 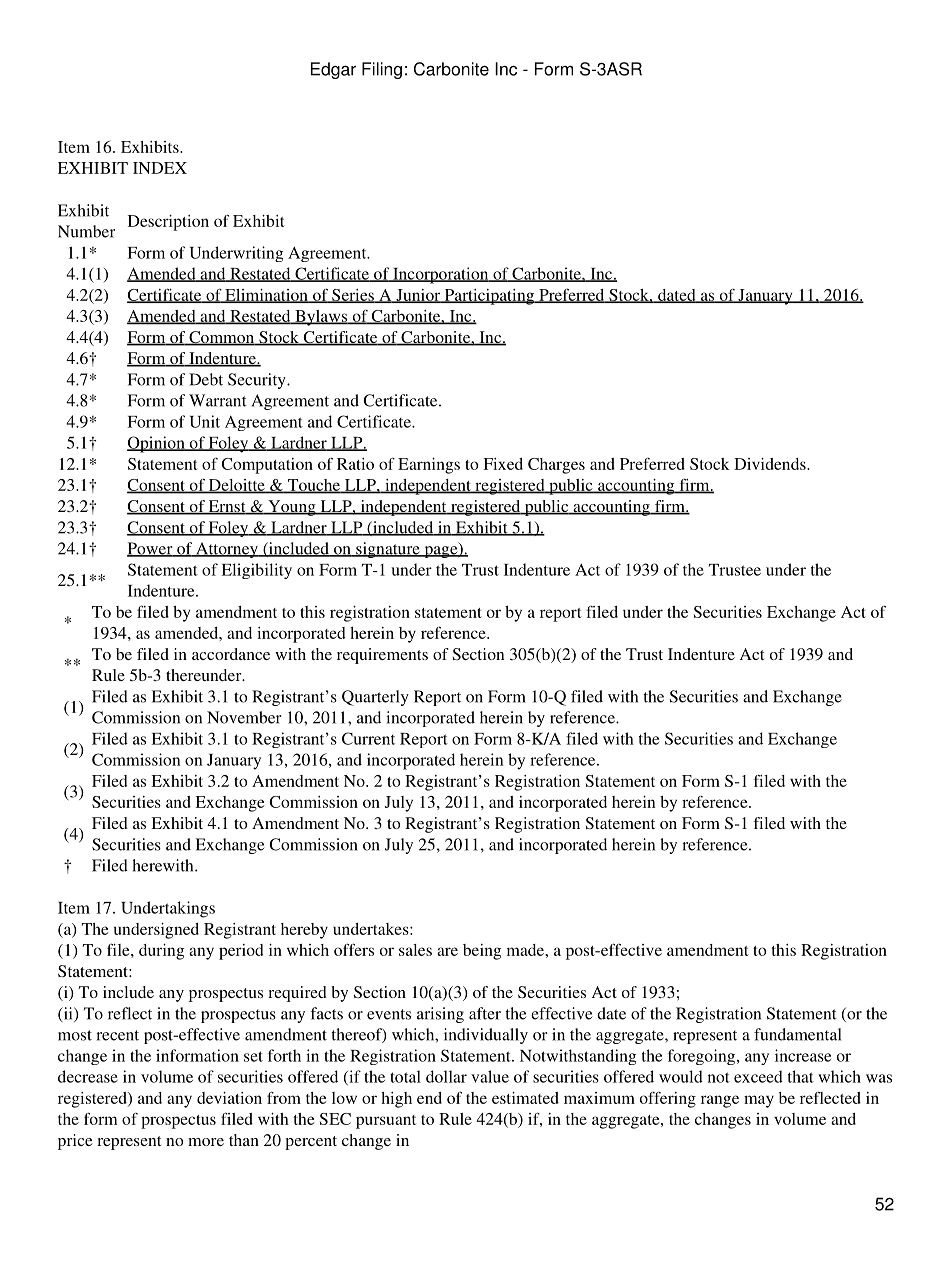 I want to click on Participating, so click(x=489, y=297).
